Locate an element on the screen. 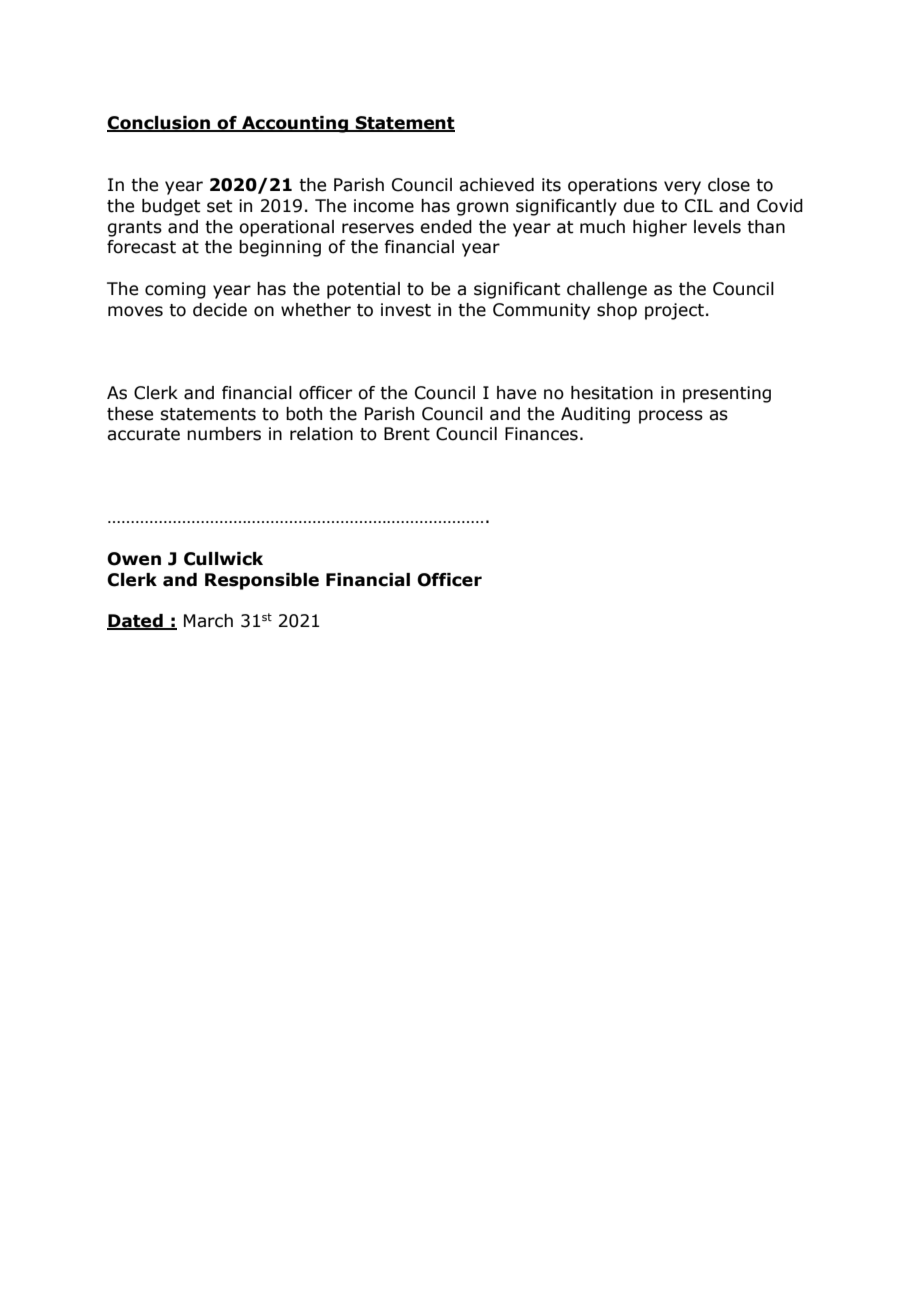 The height and width of the screenshot is (1308, 924). Conclusion is located at coordinates (160, 124).
